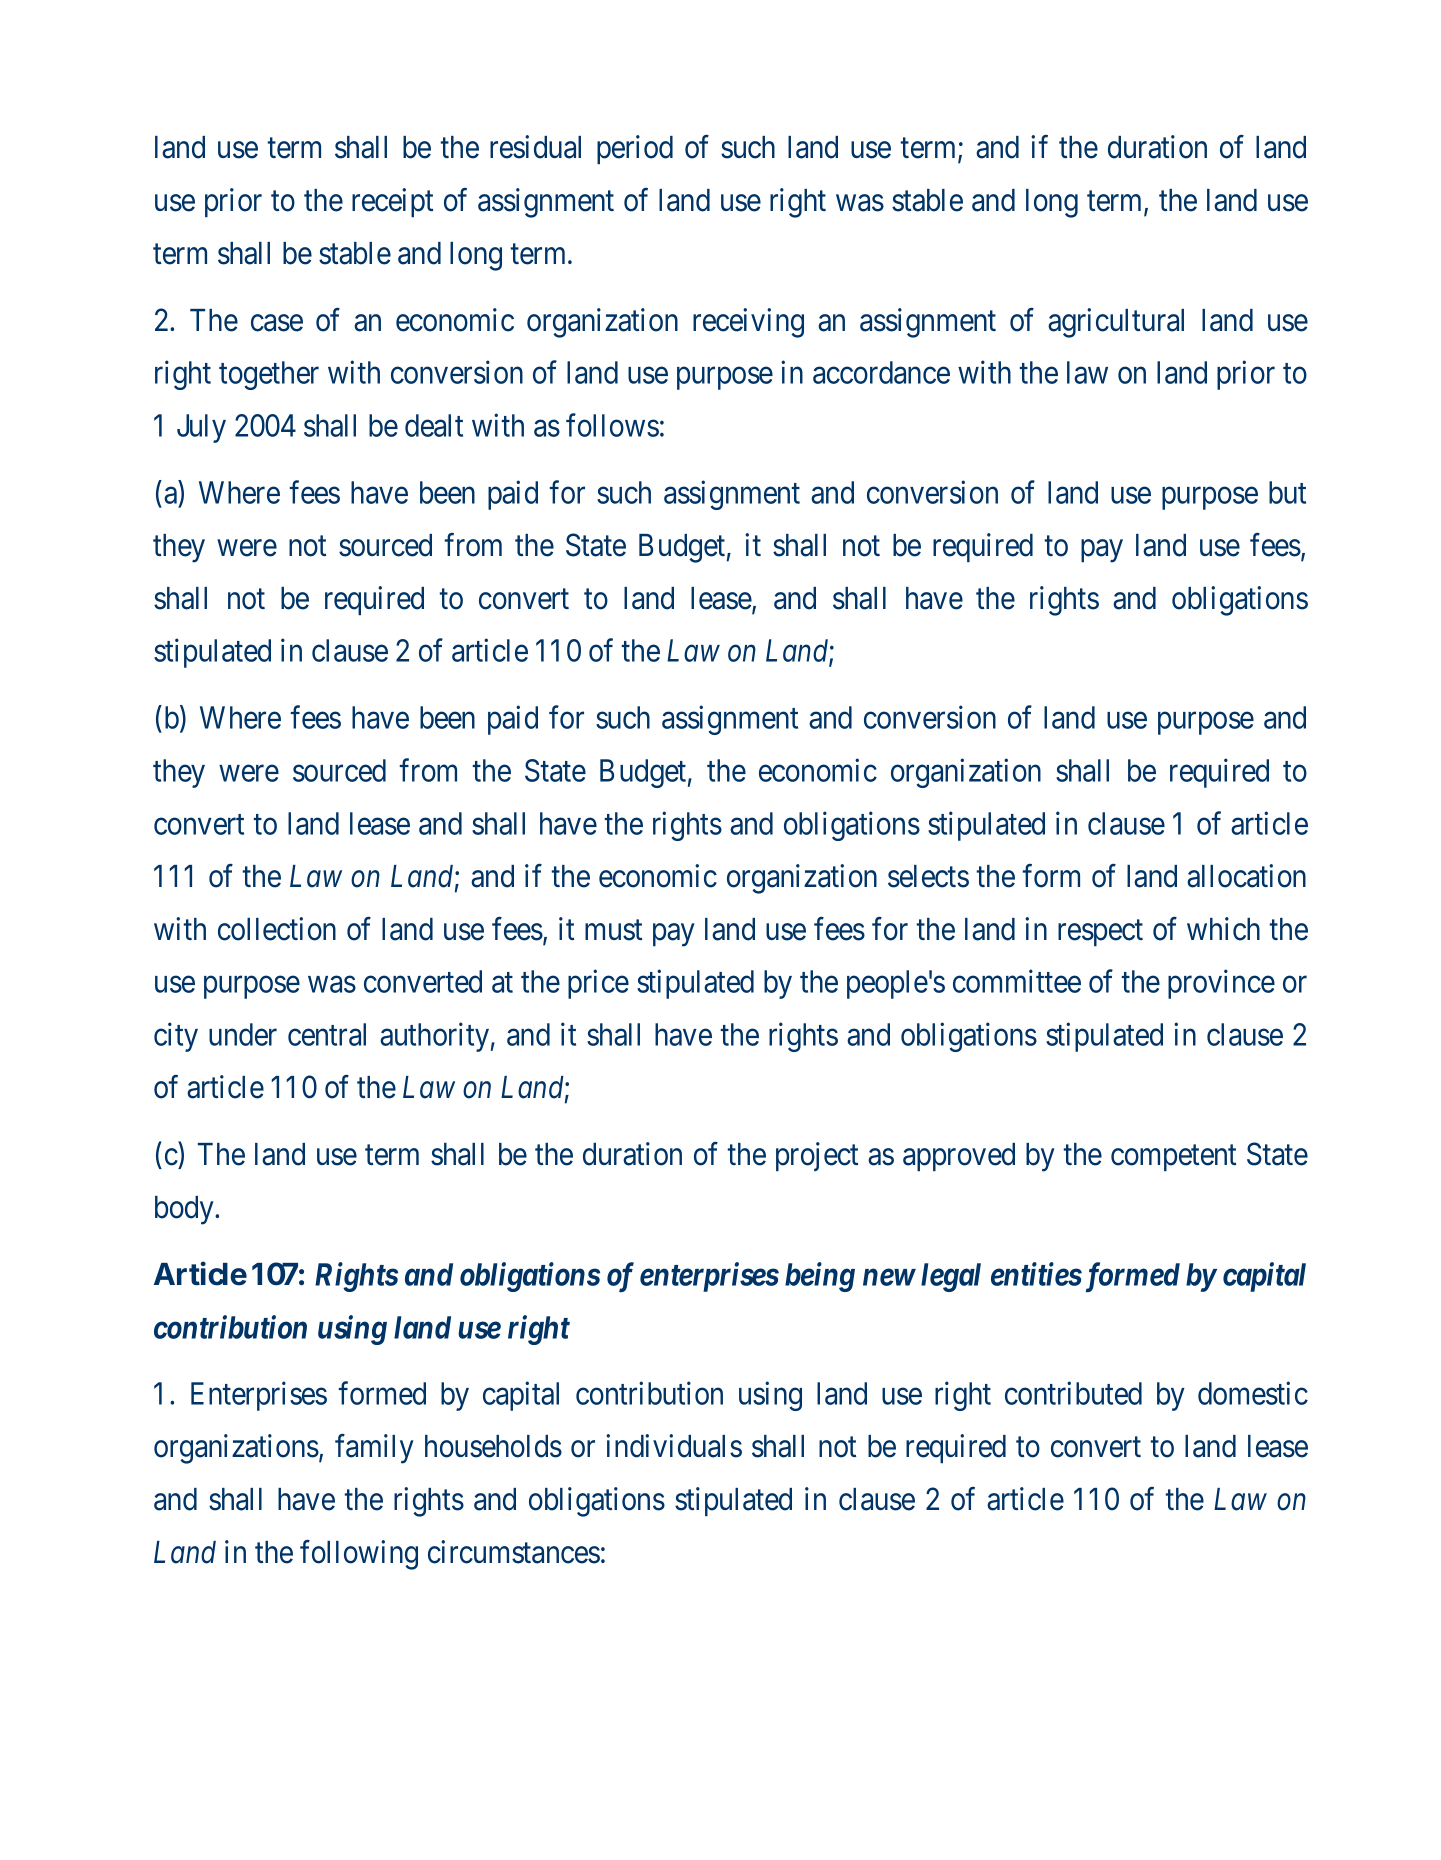 The height and width of the screenshot is (1860, 1441). Describe the element at coordinates (635, 149) in the screenshot. I see `period` at that location.
